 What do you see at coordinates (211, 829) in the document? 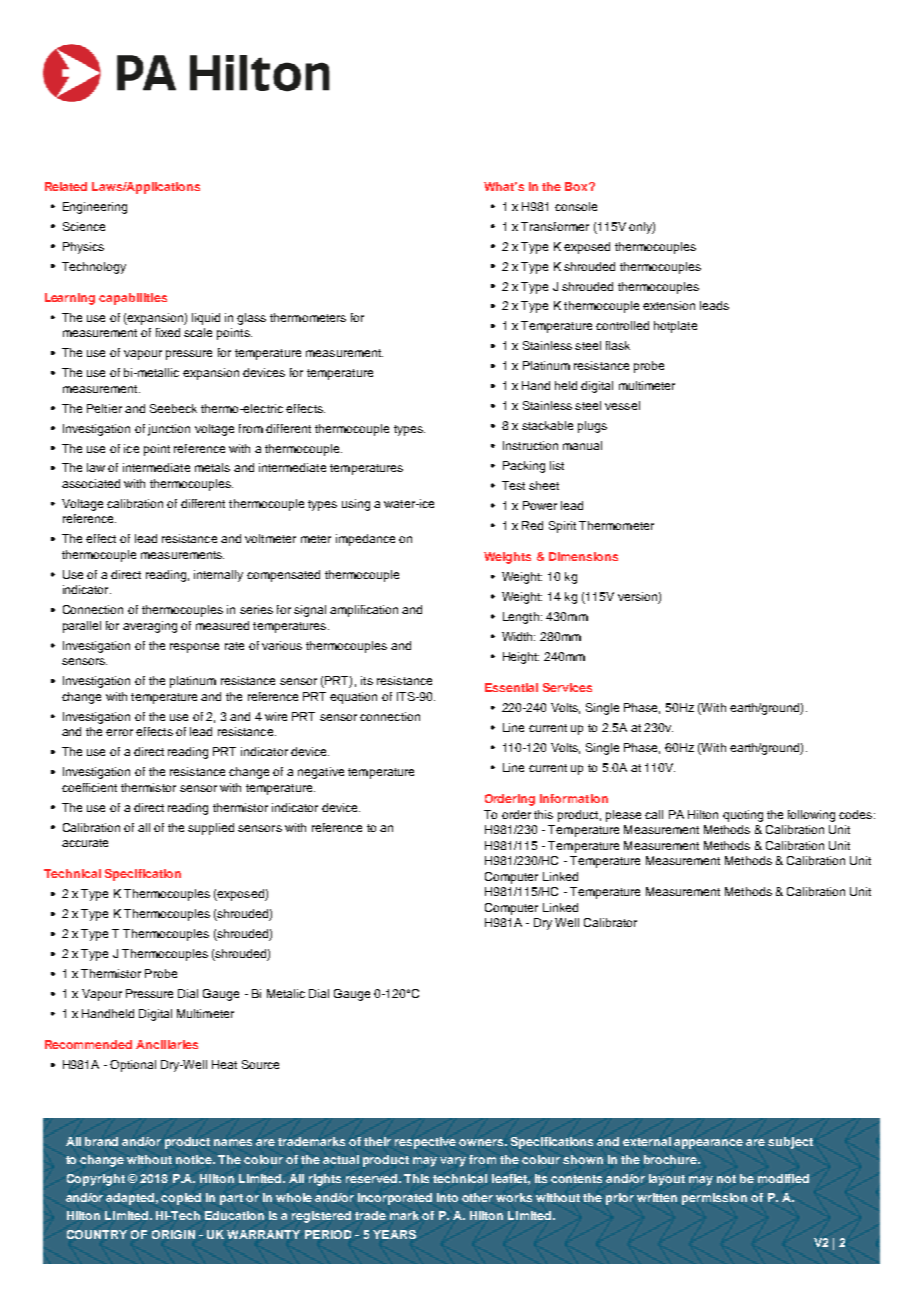
I see `supplied` at bounding box center [211, 829].
